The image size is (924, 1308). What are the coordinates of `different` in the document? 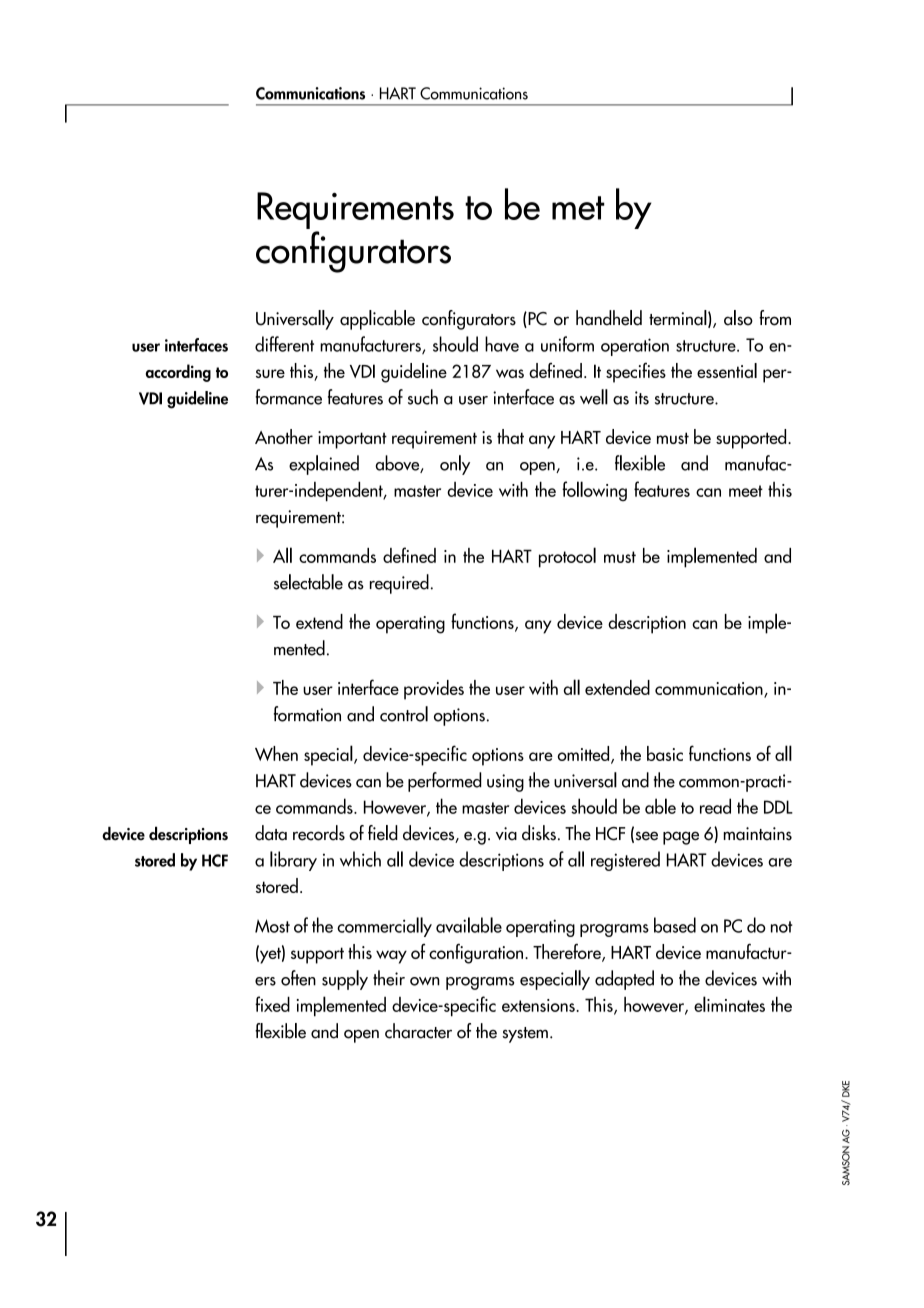 It's located at (284, 344).
